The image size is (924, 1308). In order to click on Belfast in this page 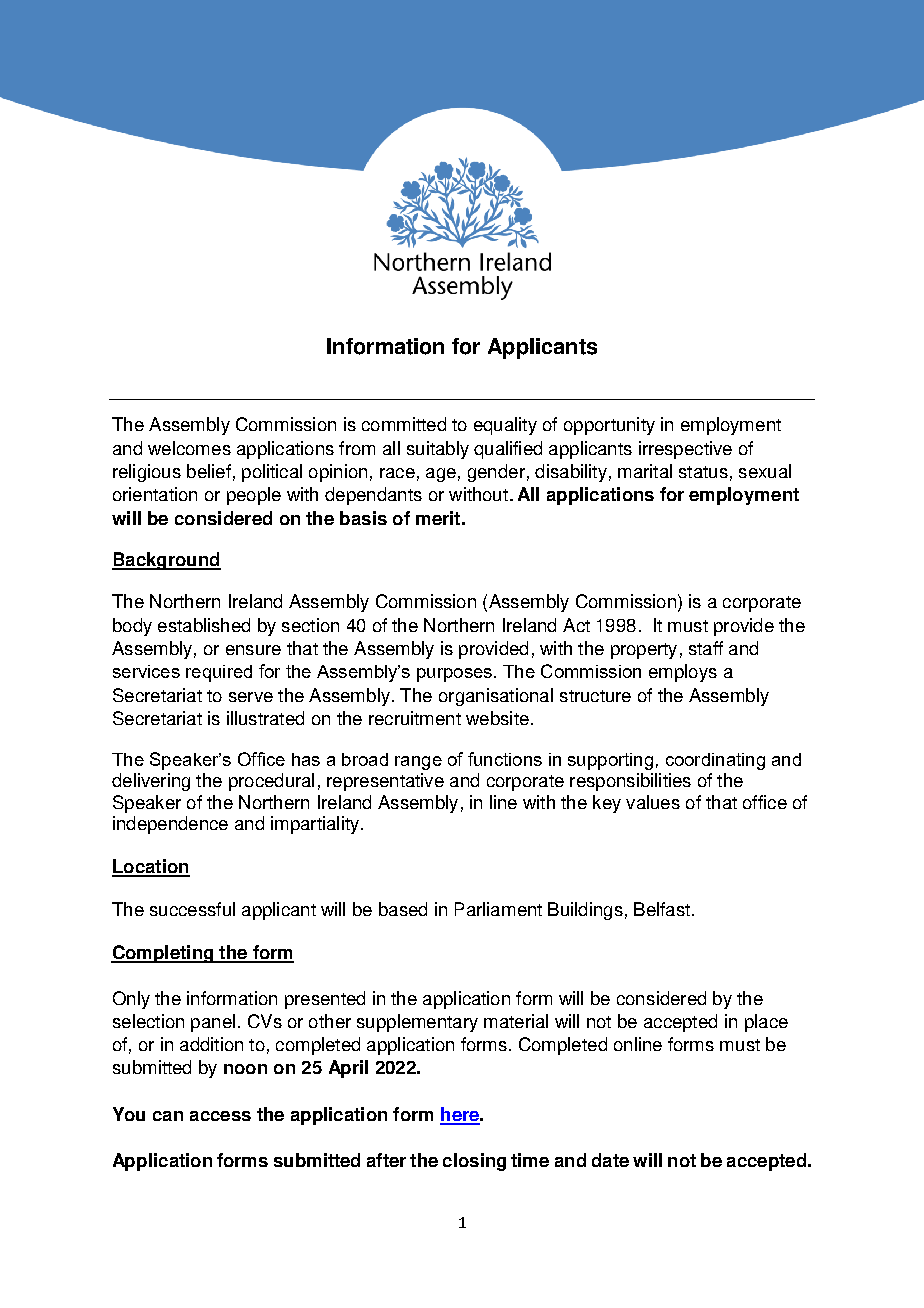, I will do `click(662, 909)`.
